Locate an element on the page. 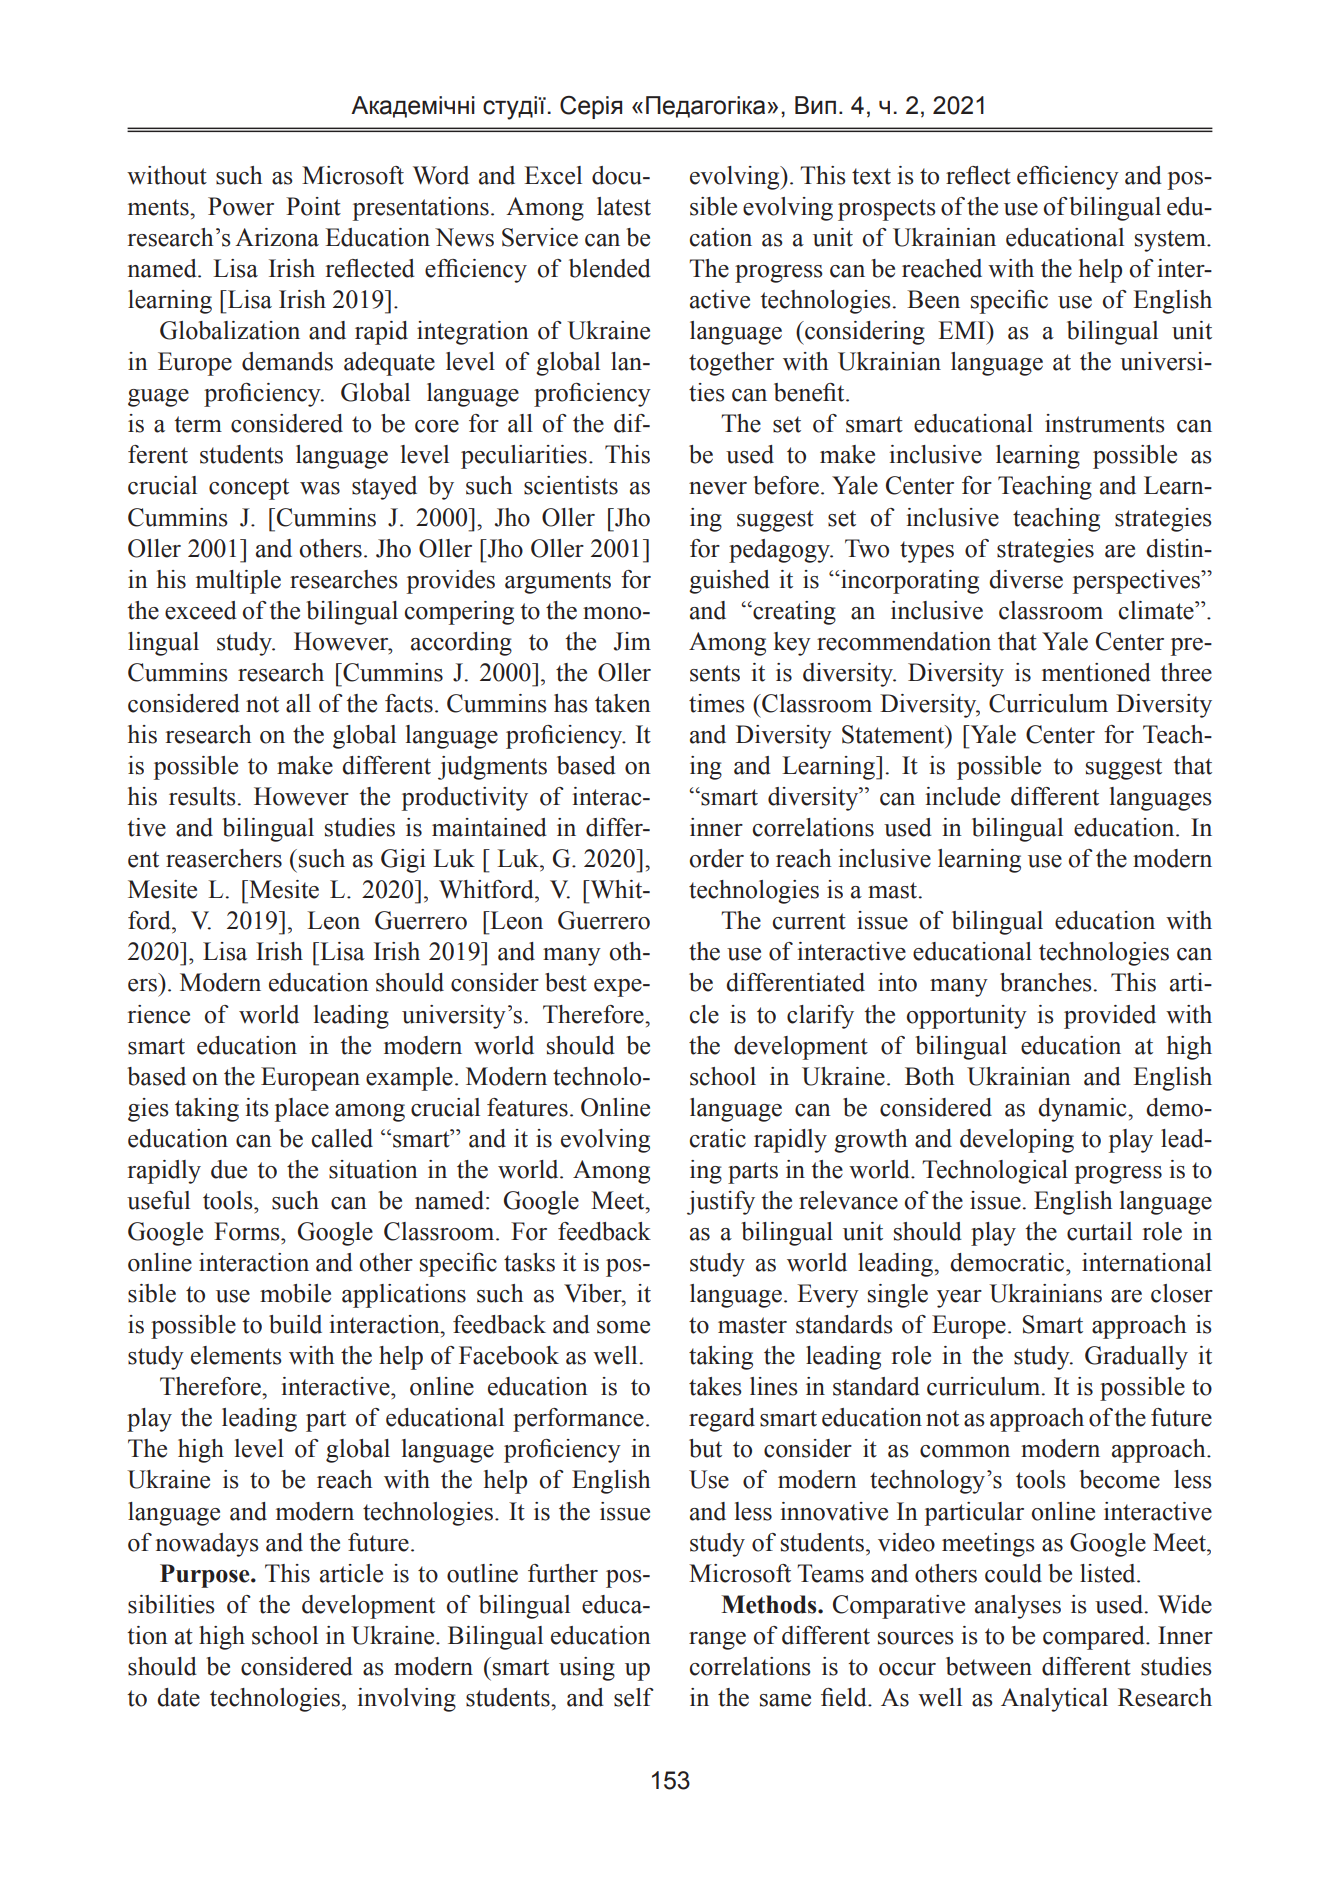 The image size is (1340, 1895). concept is located at coordinates (249, 489).
